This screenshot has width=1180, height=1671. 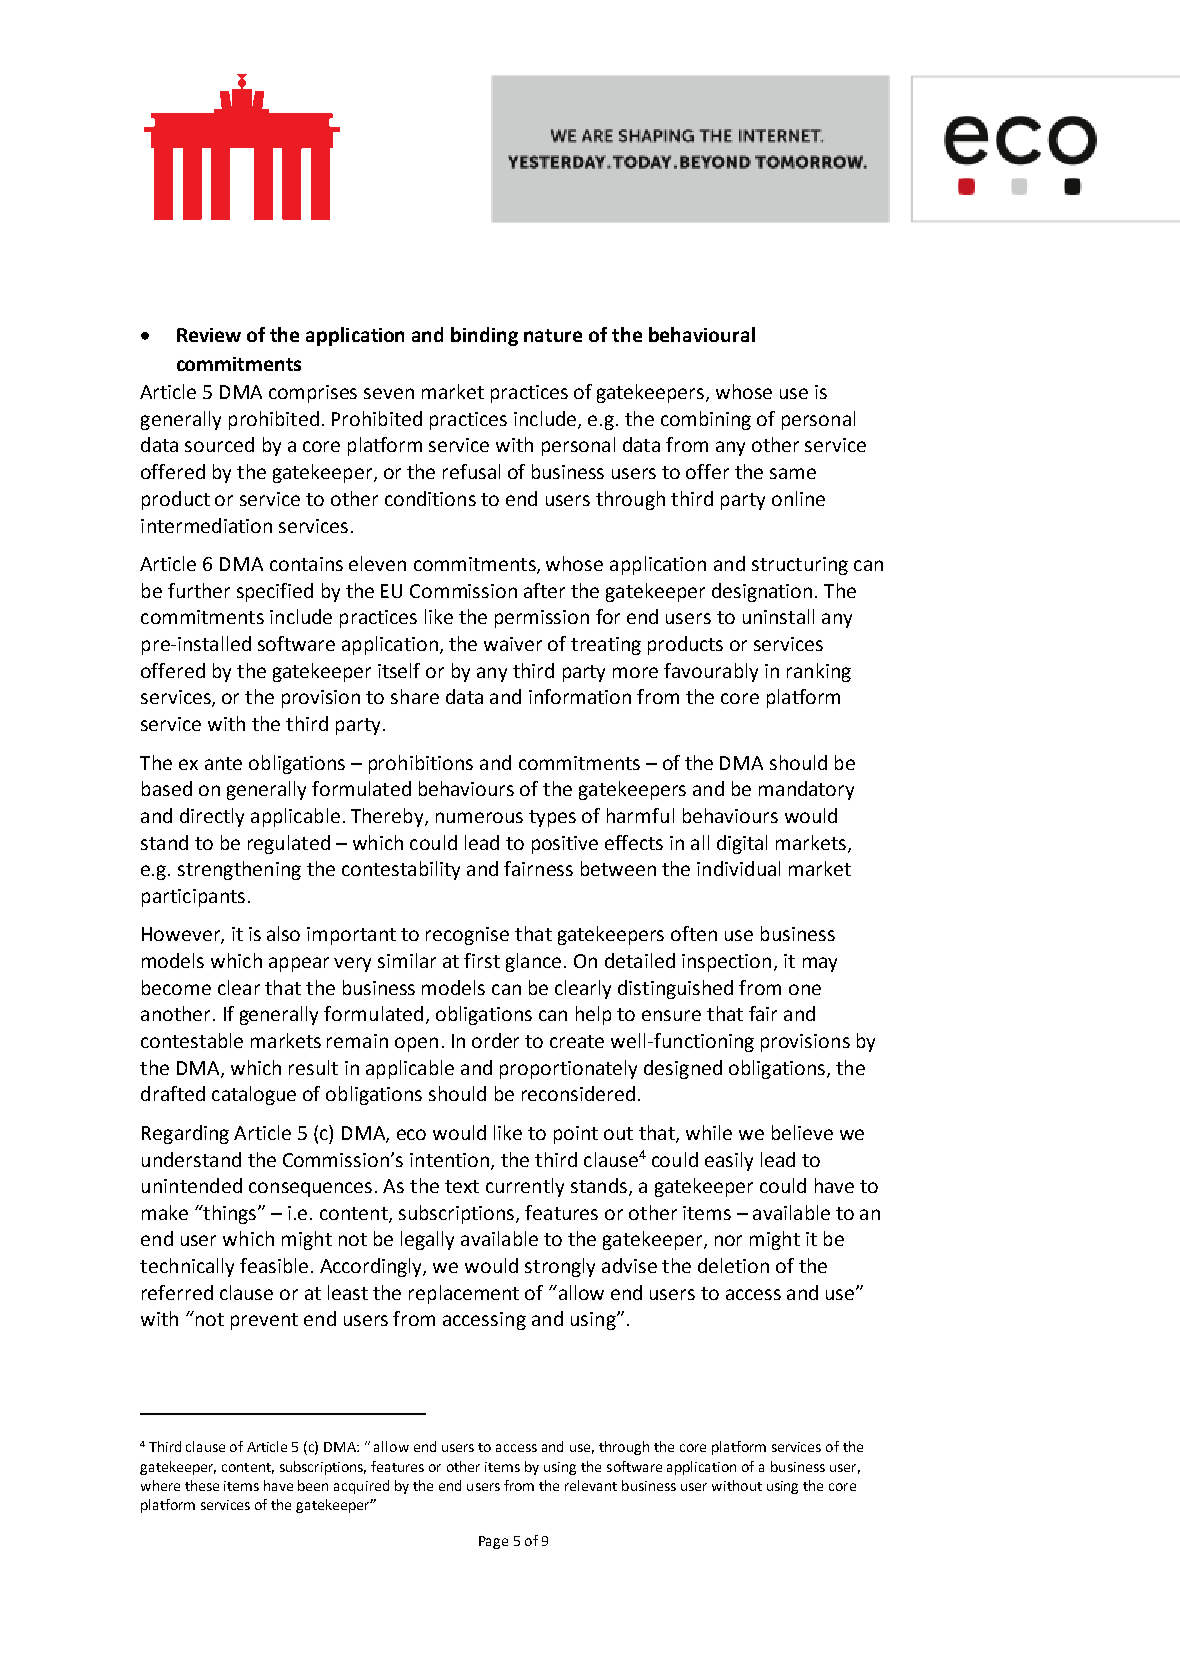 What do you see at coordinates (513, 644) in the screenshot?
I see `waiver` at bounding box center [513, 644].
